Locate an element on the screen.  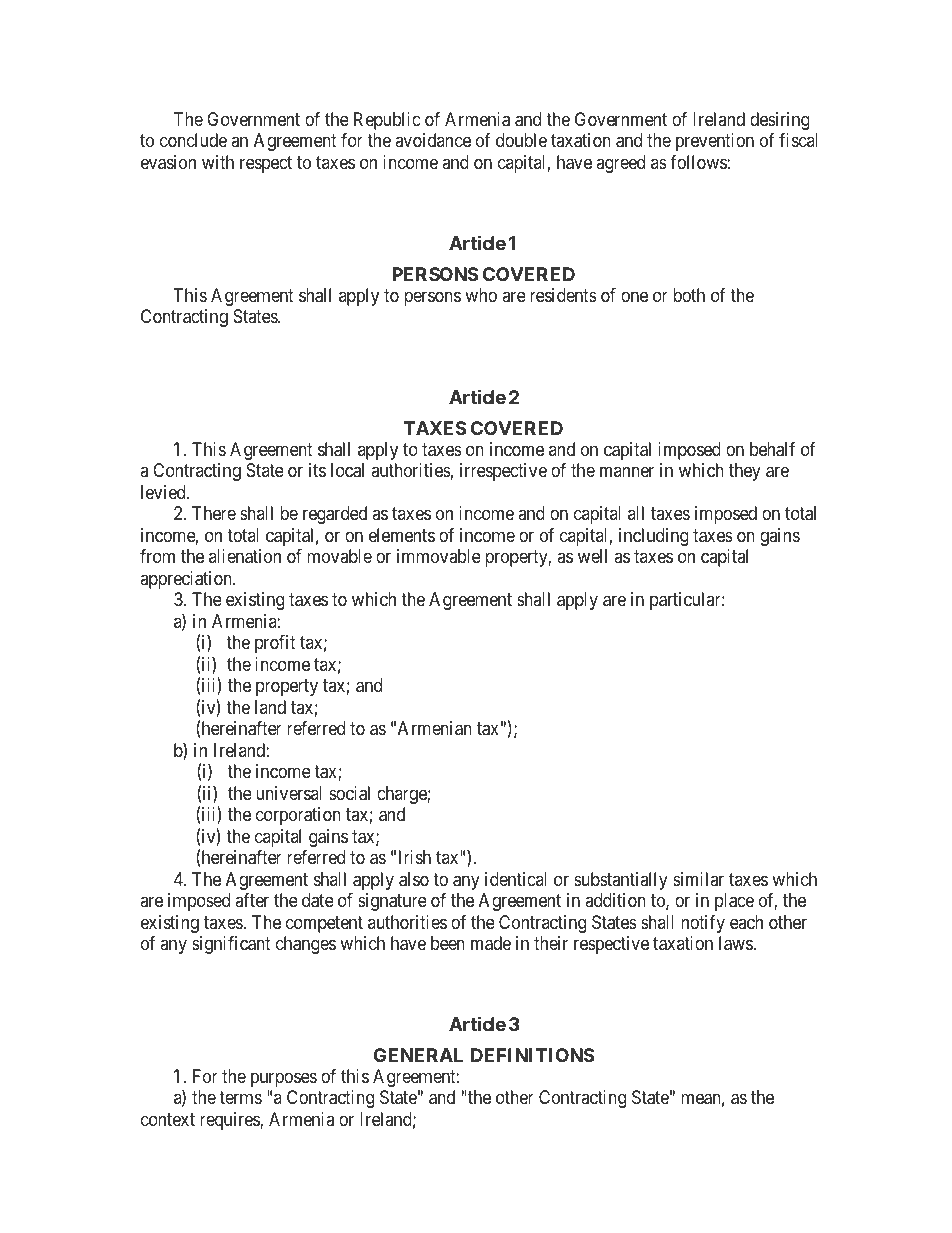
prevention is located at coordinates (715, 142).
